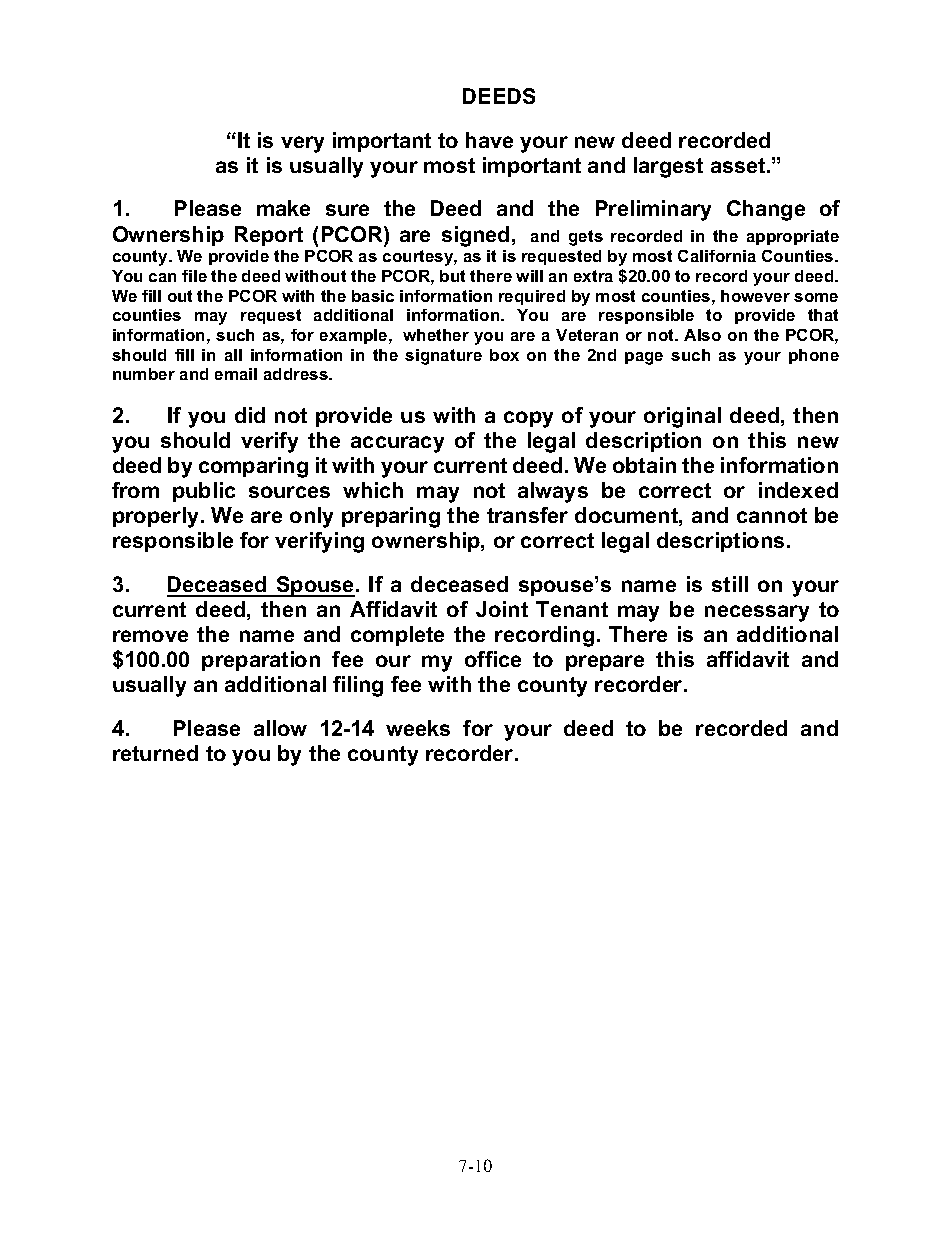 The image size is (952, 1233). I want to click on cannot, so click(772, 515).
